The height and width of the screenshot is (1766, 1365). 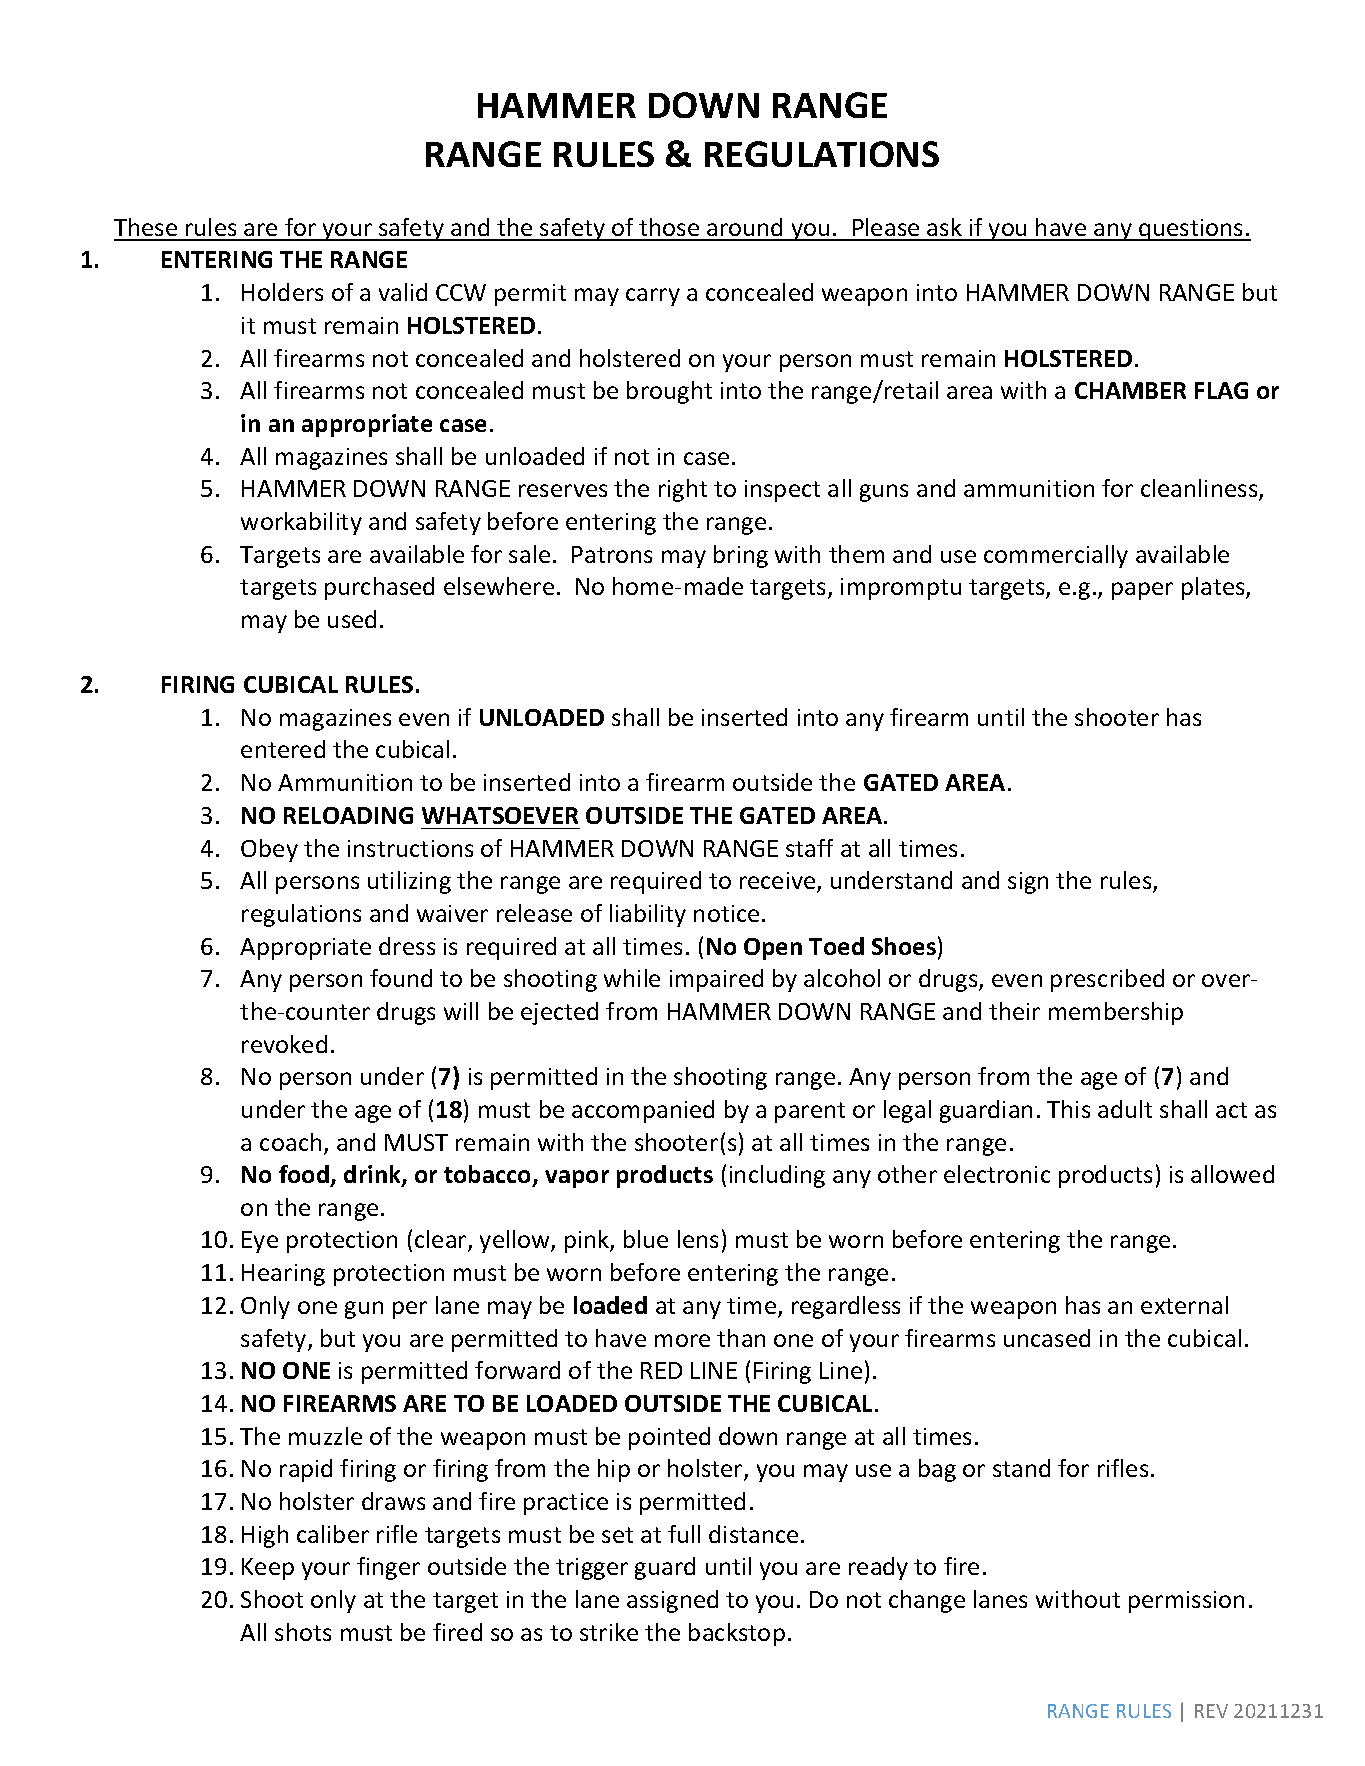 I want to click on entered, so click(x=283, y=749).
